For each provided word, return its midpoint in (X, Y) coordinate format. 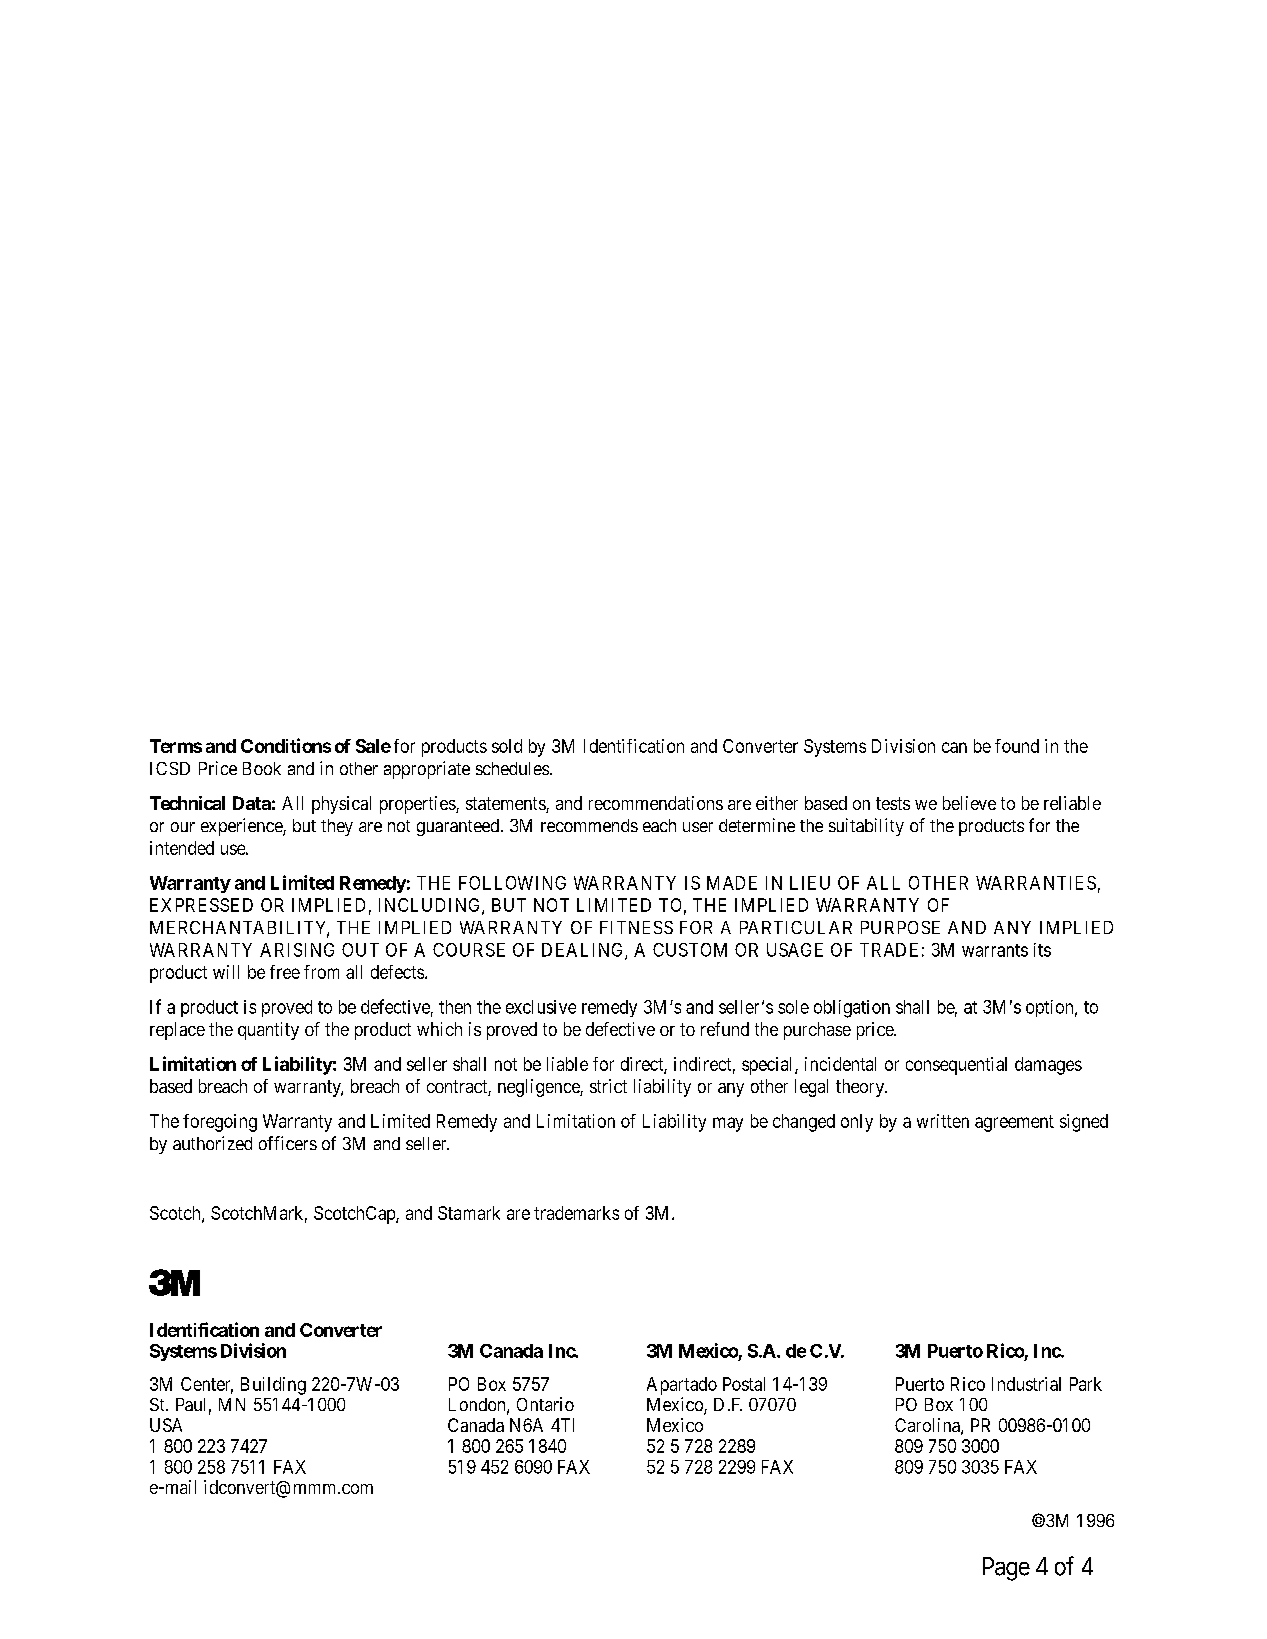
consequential (956, 1066)
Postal (744, 1384)
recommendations (656, 803)
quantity (268, 1031)
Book (262, 768)
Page (1006, 1569)
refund (725, 1029)
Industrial (1026, 1384)
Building (273, 1386)
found (1017, 746)
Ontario (545, 1404)
